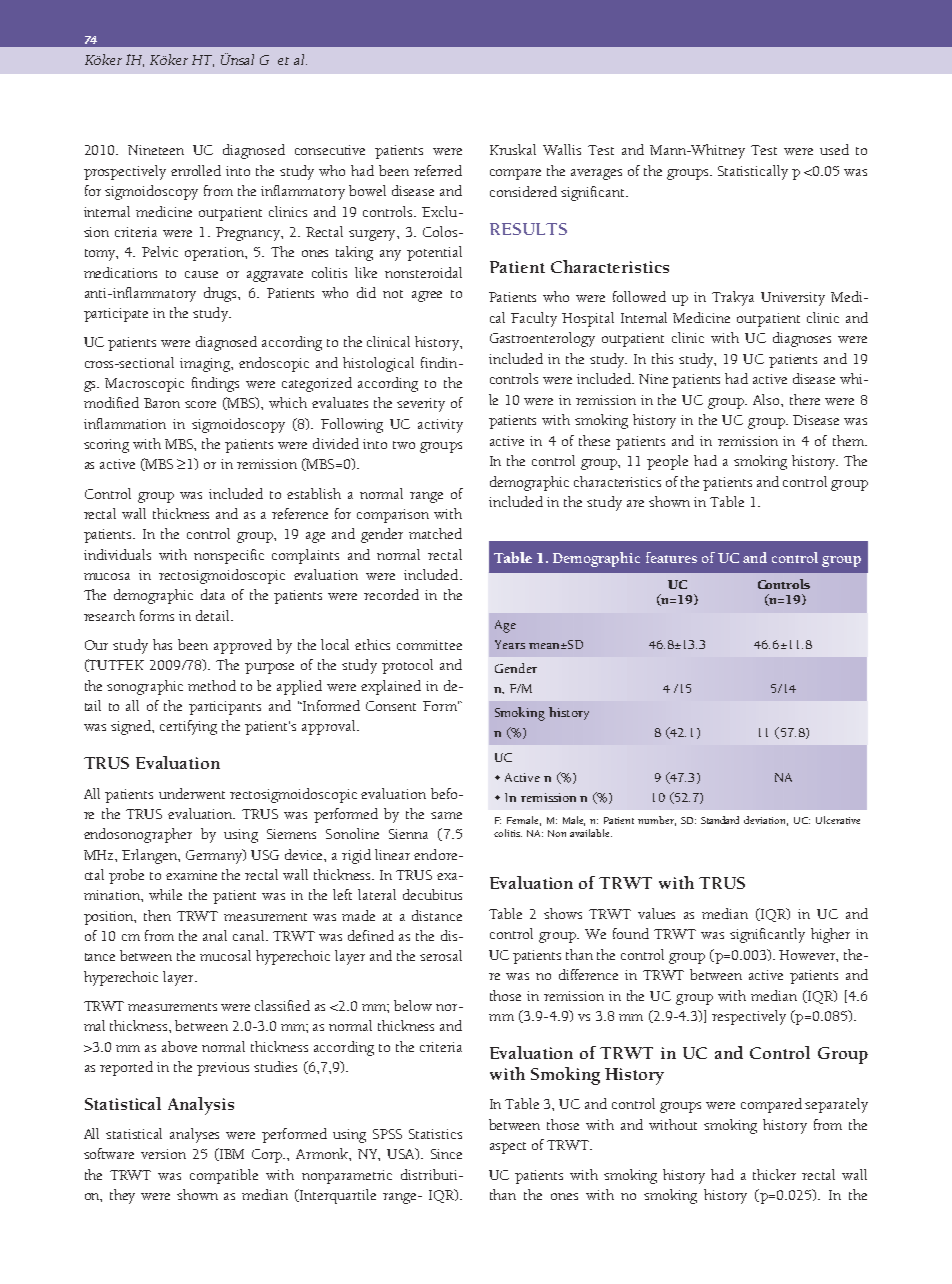  Describe the element at coordinates (440, 426) in the document. I see `activity` at that location.
